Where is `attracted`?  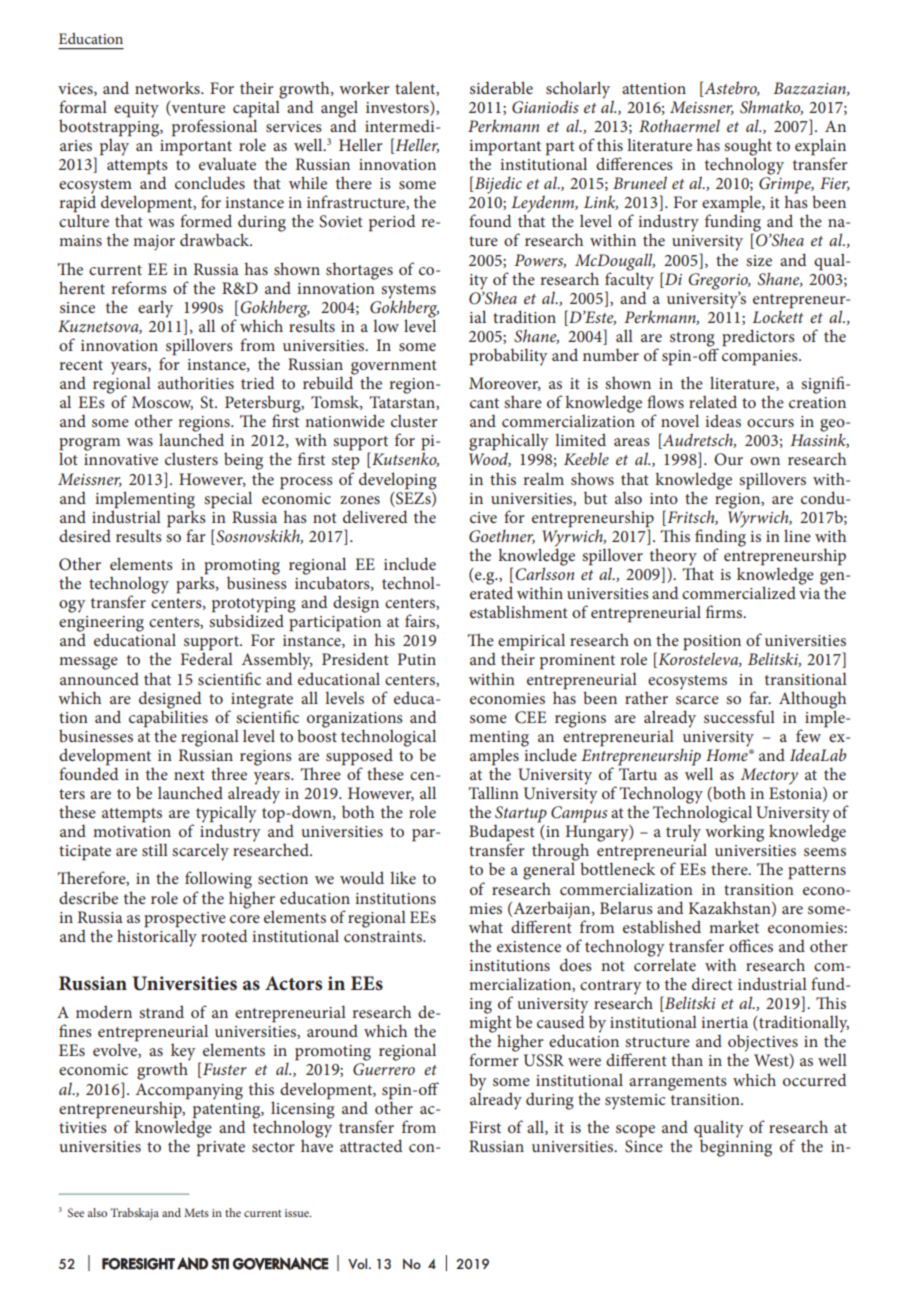
attracted is located at coordinates (371, 1145).
